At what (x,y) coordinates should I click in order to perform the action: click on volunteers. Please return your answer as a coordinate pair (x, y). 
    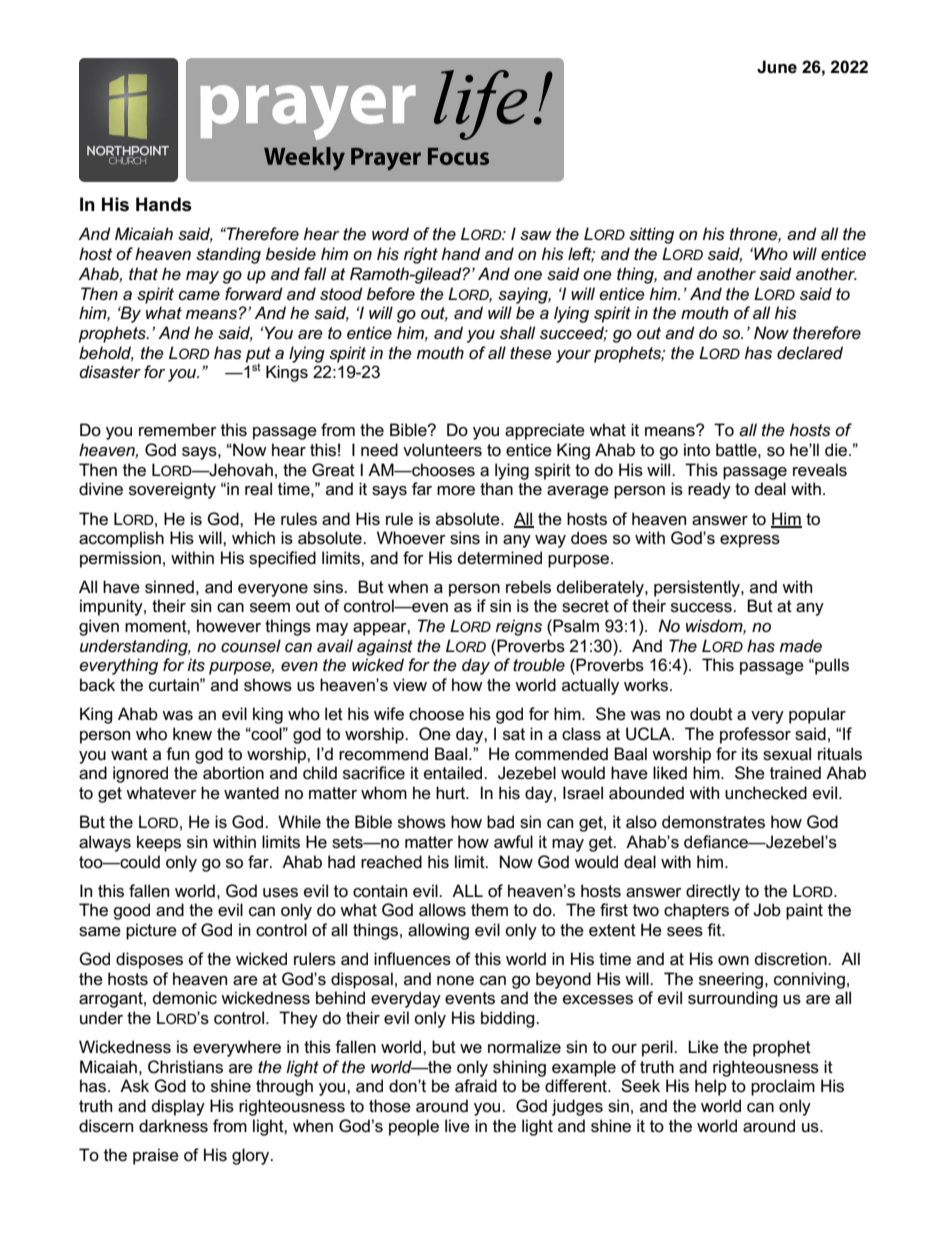
    Looking at the image, I should click on (442, 450).
